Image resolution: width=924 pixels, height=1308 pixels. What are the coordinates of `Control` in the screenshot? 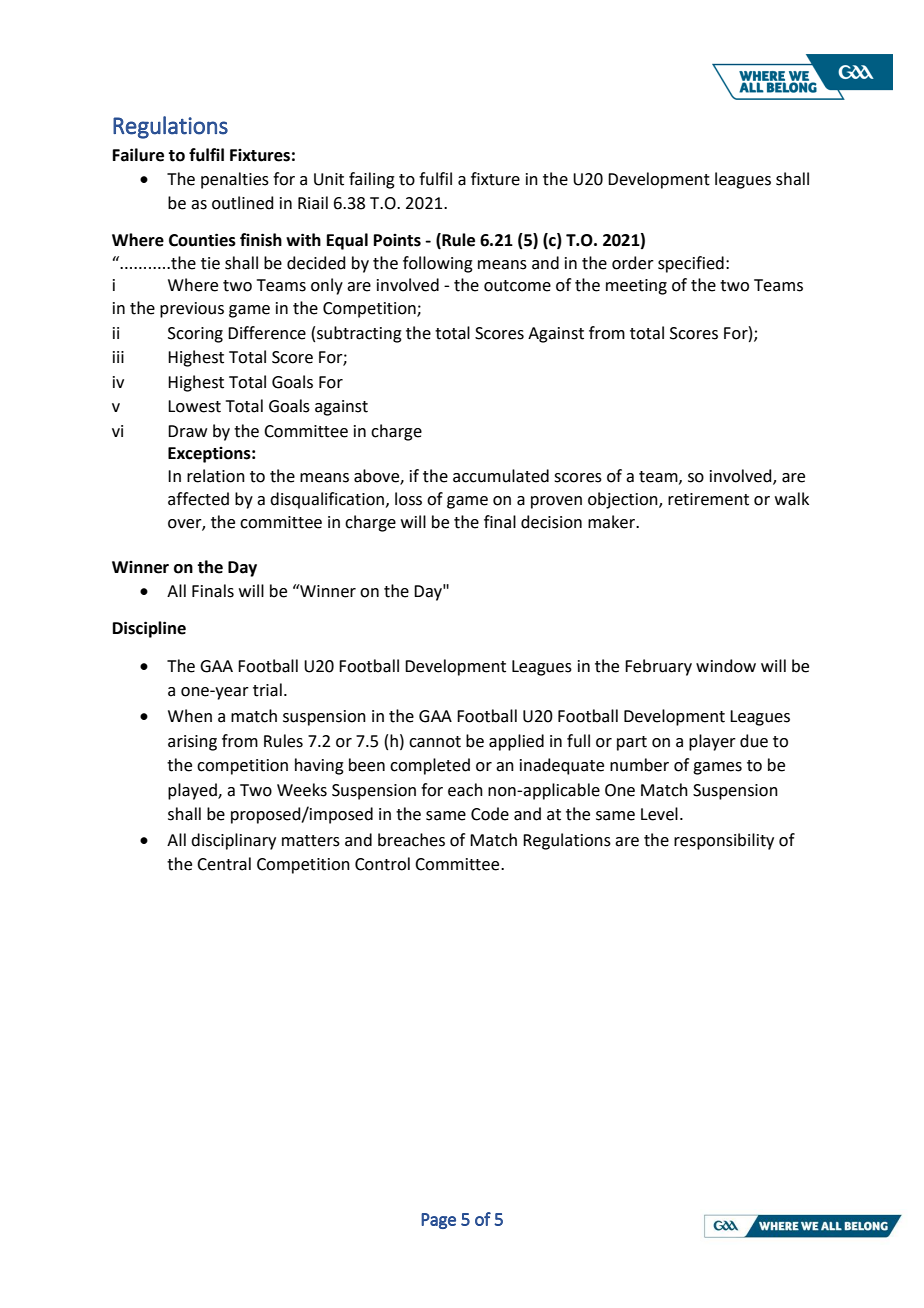 It's located at (382, 864).
